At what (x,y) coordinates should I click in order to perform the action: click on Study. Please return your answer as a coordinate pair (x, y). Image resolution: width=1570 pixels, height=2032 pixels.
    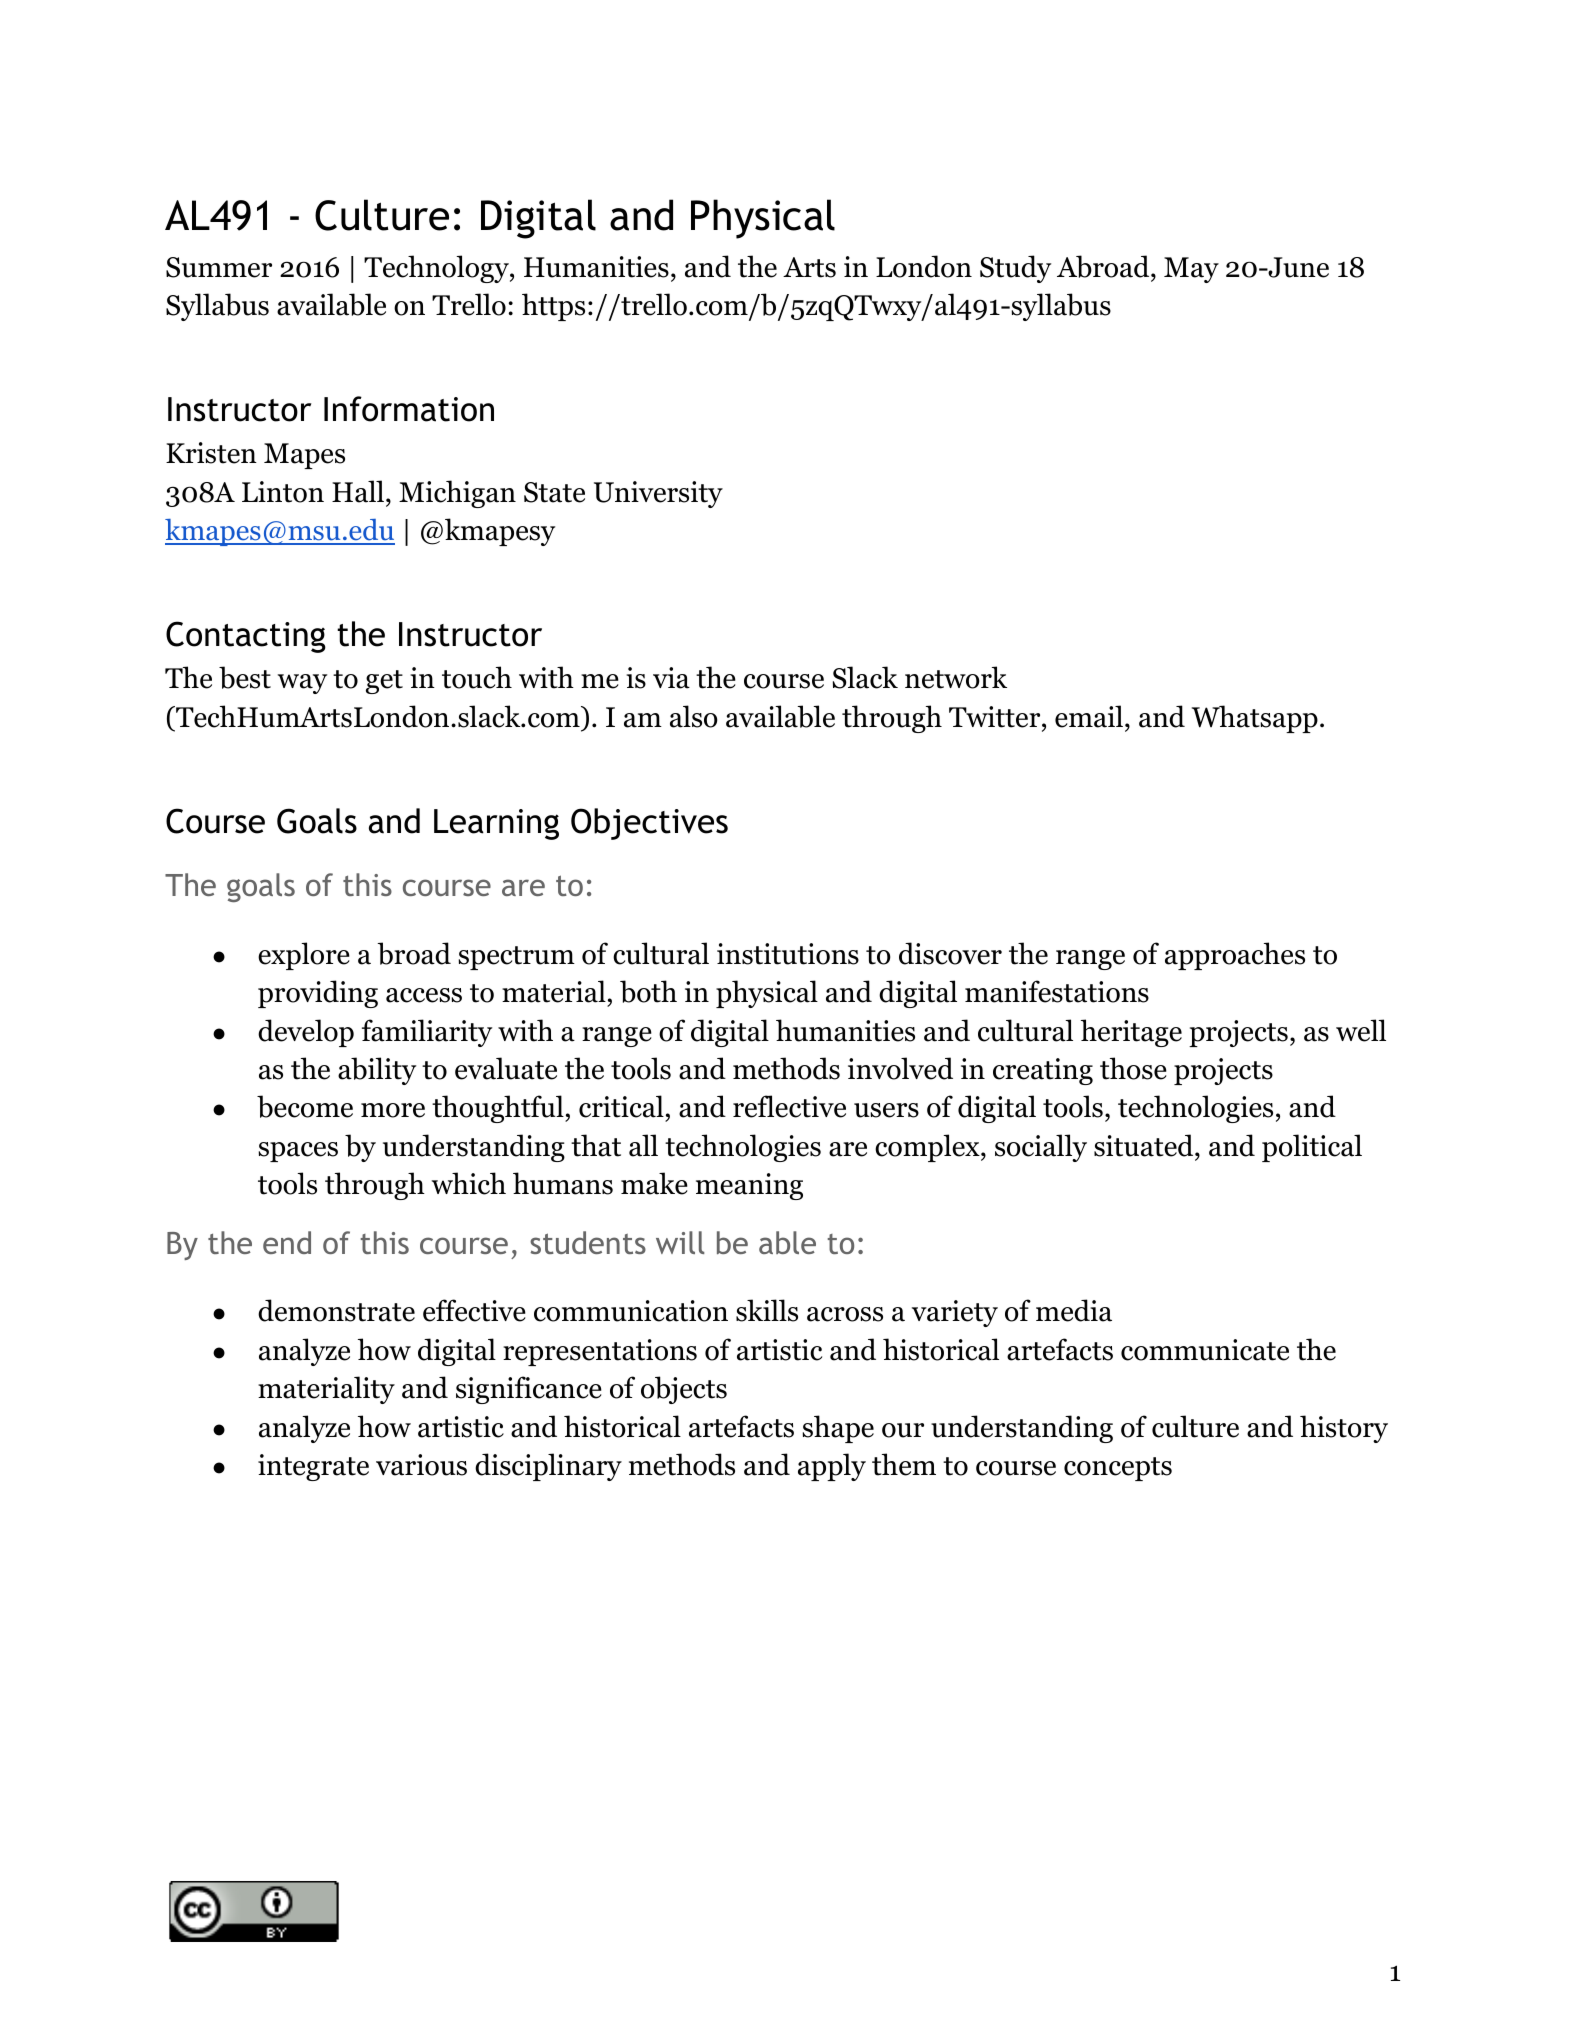
    Looking at the image, I should click on (1015, 269).
